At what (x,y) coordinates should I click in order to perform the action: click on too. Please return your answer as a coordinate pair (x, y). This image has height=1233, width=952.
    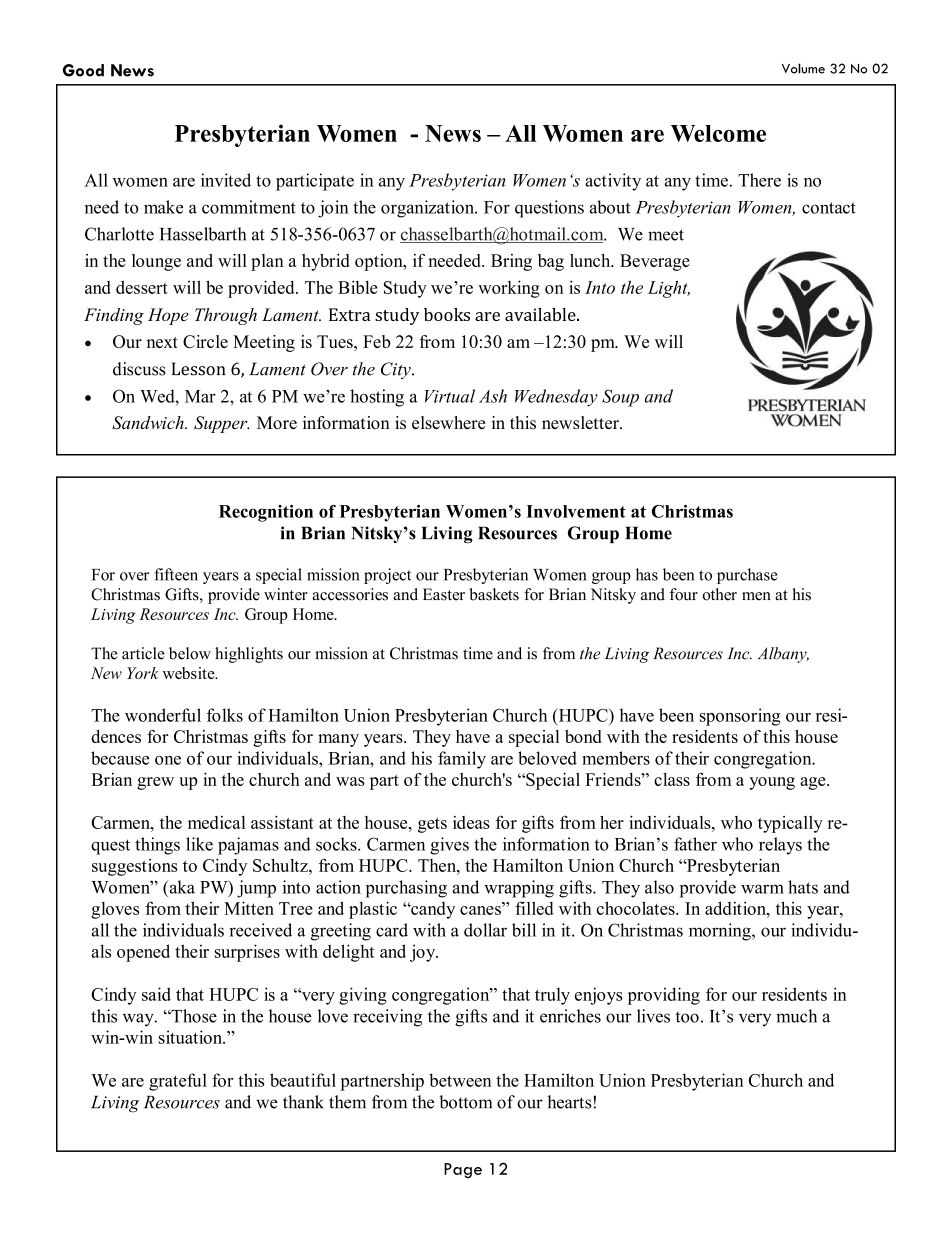
    Looking at the image, I should click on (687, 1017).
